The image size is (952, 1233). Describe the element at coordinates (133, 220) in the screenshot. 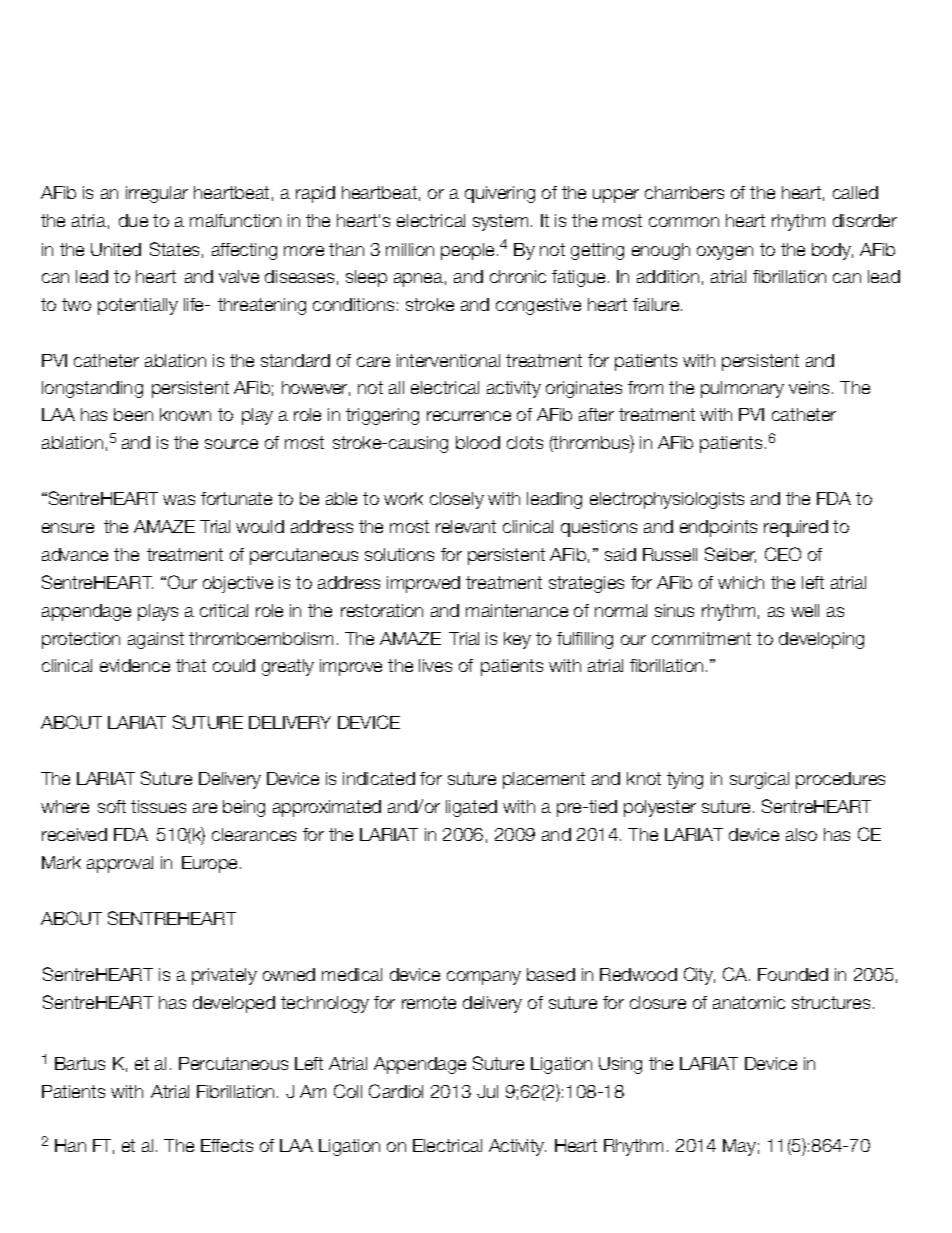

I see `due` at that location.
